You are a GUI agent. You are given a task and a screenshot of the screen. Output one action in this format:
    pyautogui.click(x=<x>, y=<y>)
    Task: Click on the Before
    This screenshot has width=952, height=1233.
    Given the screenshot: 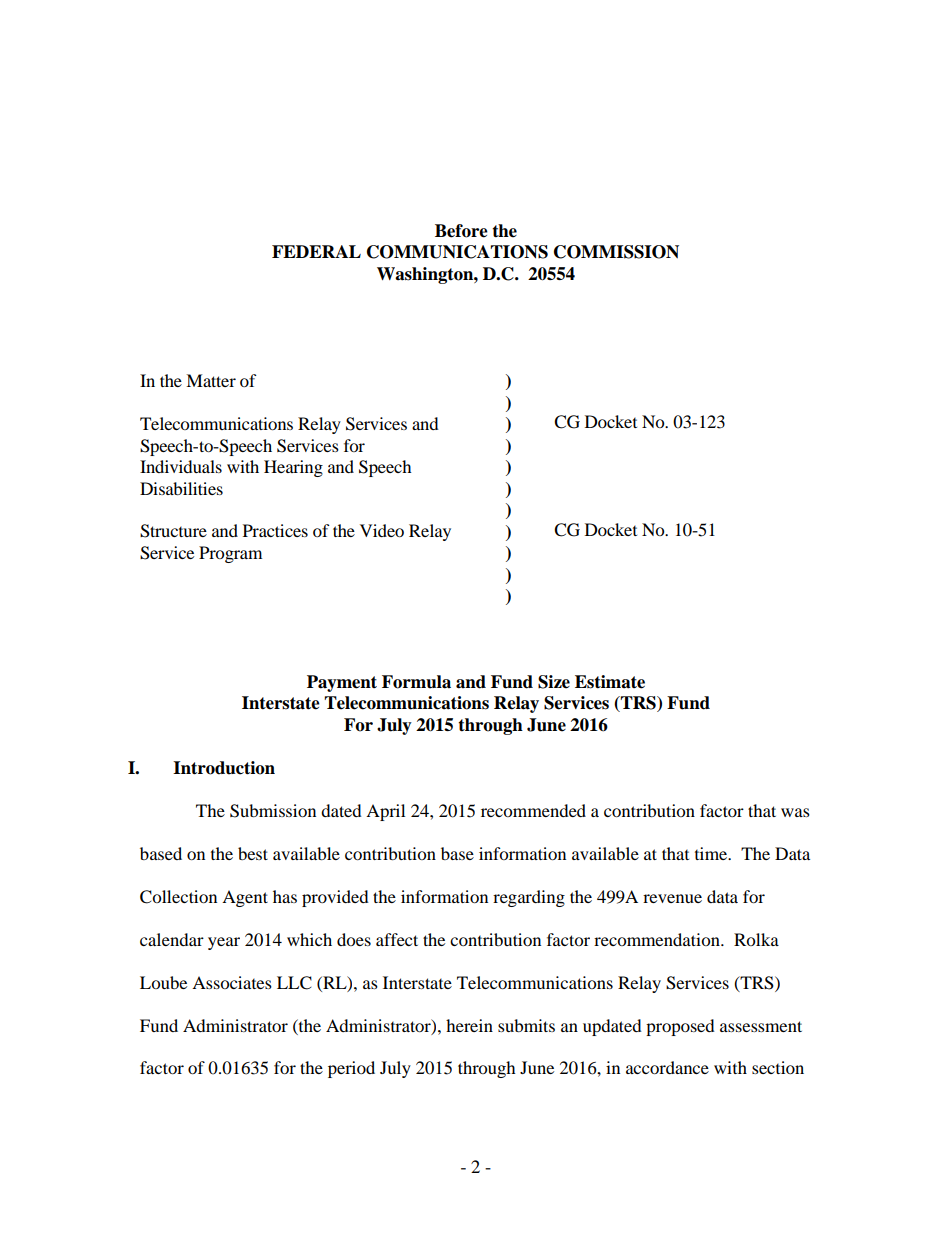 What is the action you would take?
    pyautogui.click(x=461, y=231)
